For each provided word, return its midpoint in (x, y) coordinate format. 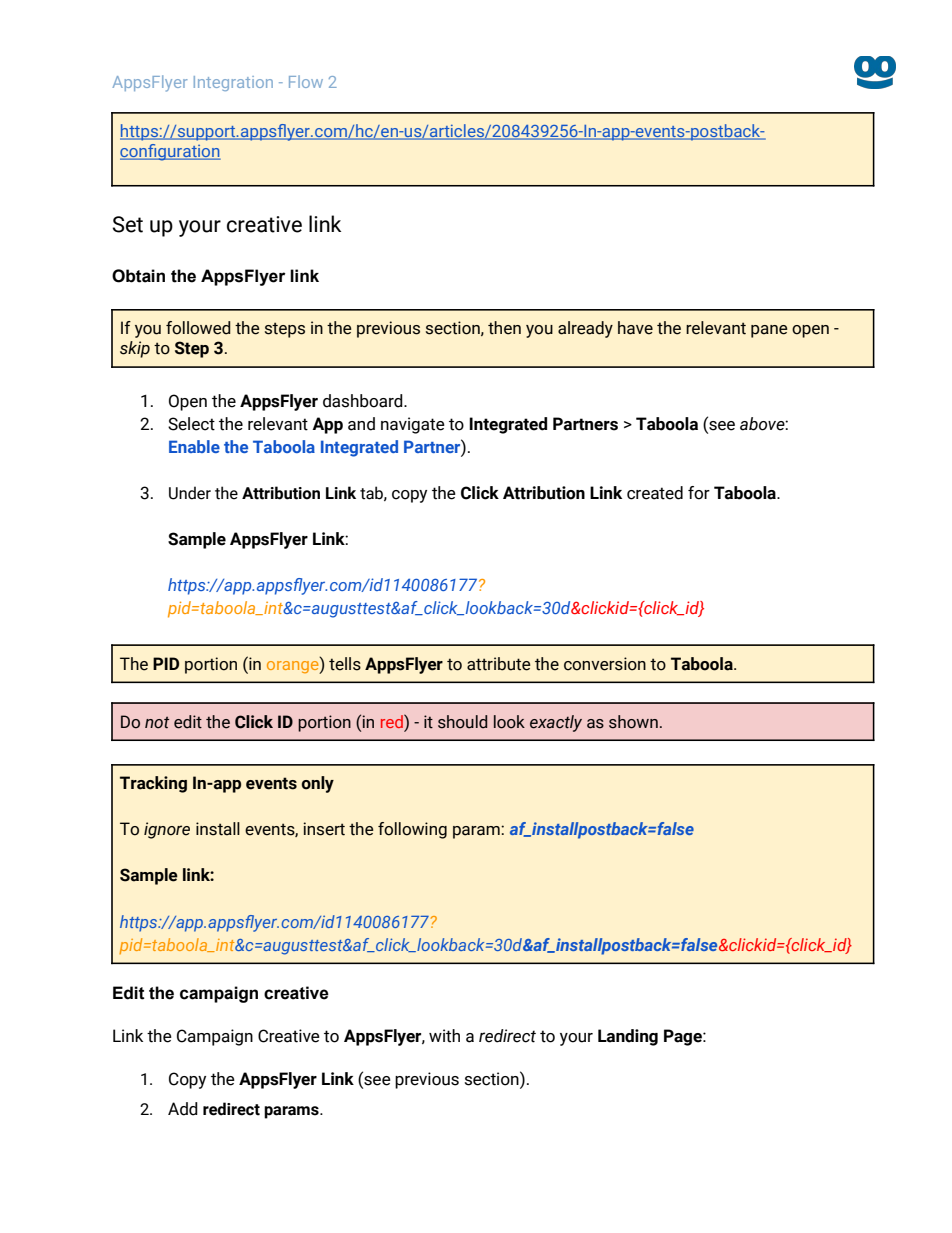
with (444, 1036)
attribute (499, 664)
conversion (605, 664)
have (635, 328)
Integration (233, 83)
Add (183, 1109)
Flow (306, 81)
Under (190, 493)
